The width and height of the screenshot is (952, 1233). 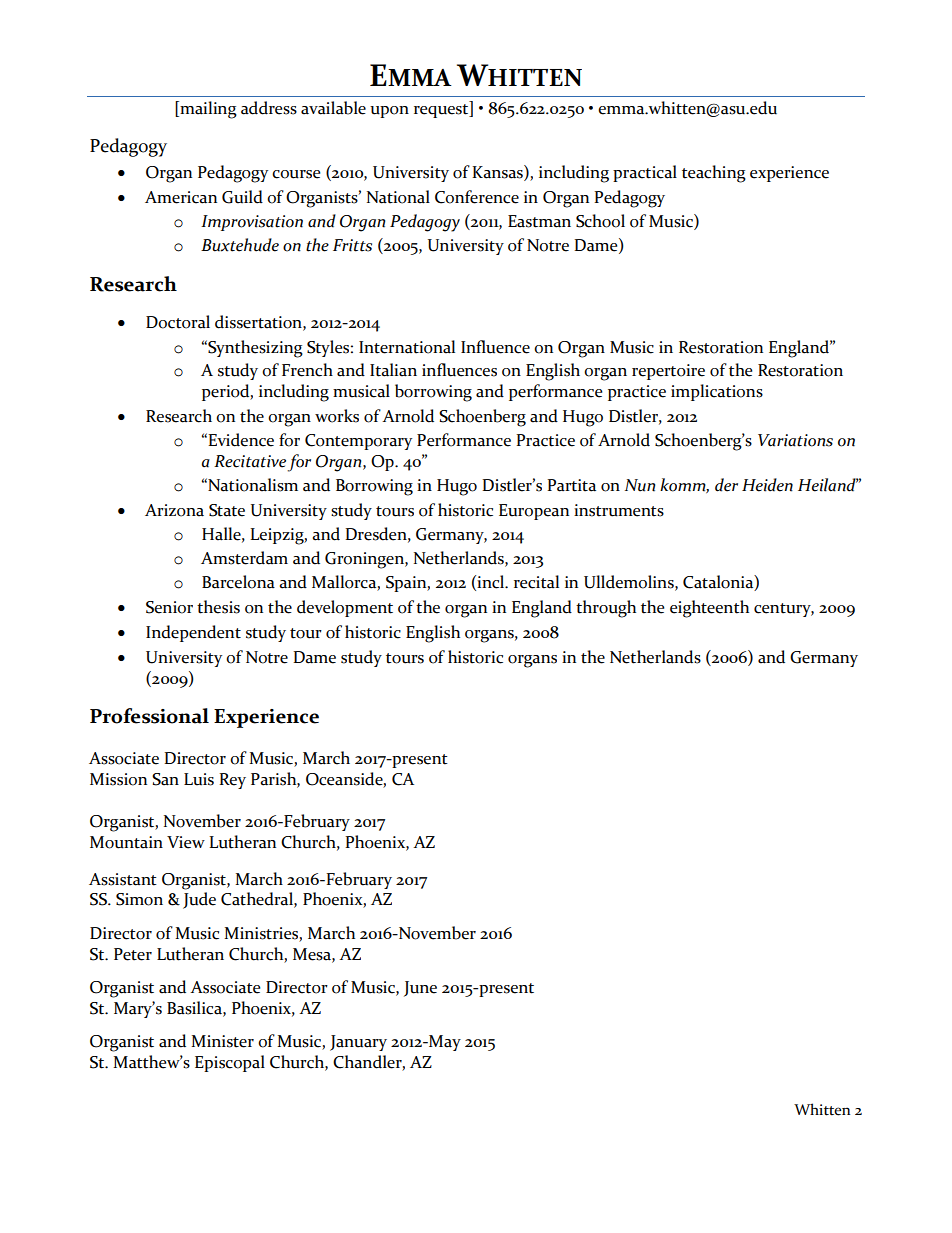 I want to click on request, so click(x=442, y=111).
